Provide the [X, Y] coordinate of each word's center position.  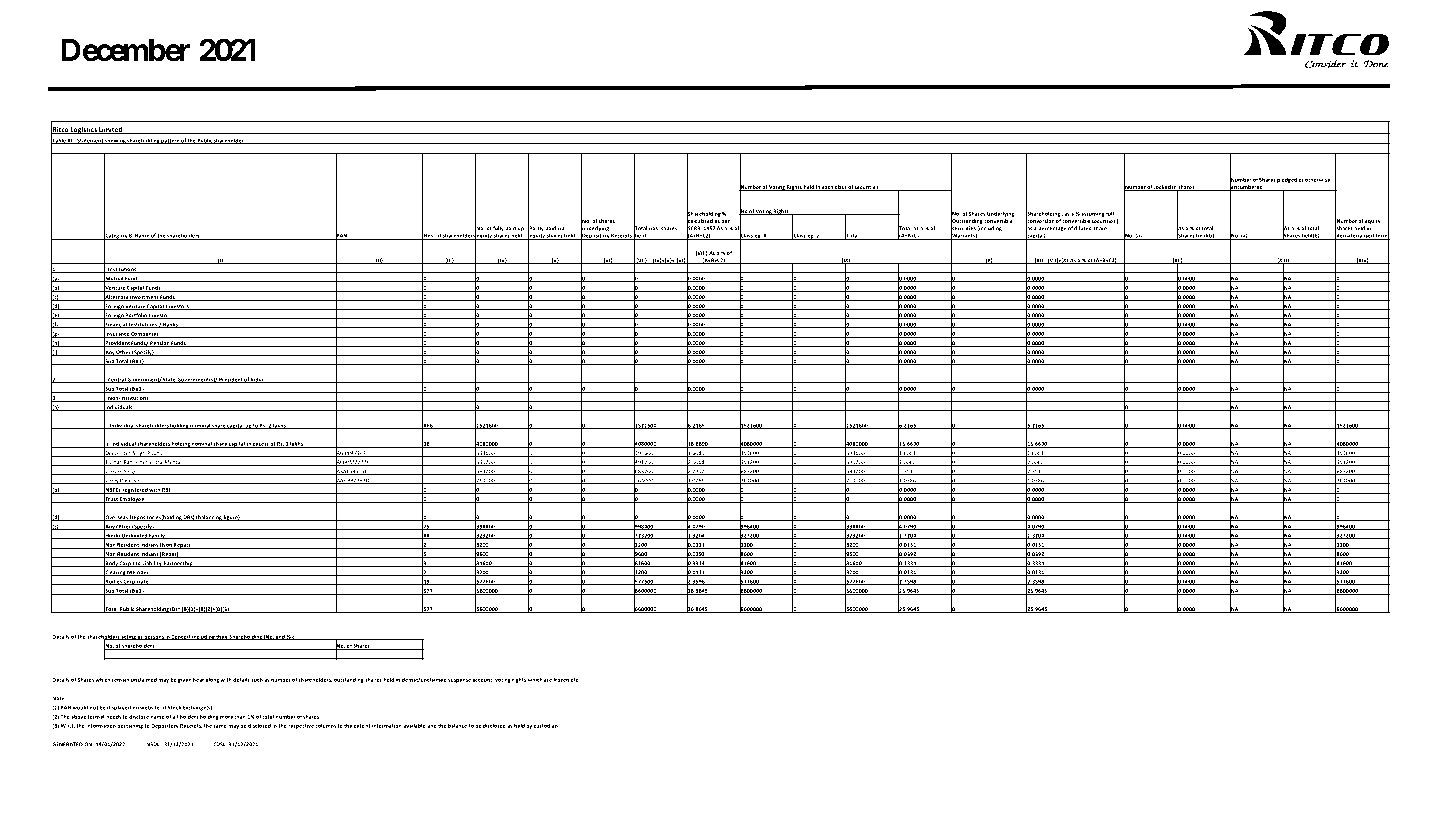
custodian [546, 725]
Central [116, 380]
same [220, 726]
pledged [1287, 180]
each [828, 188]
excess [260, 445]
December [126, 50]
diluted [1083, 228]
